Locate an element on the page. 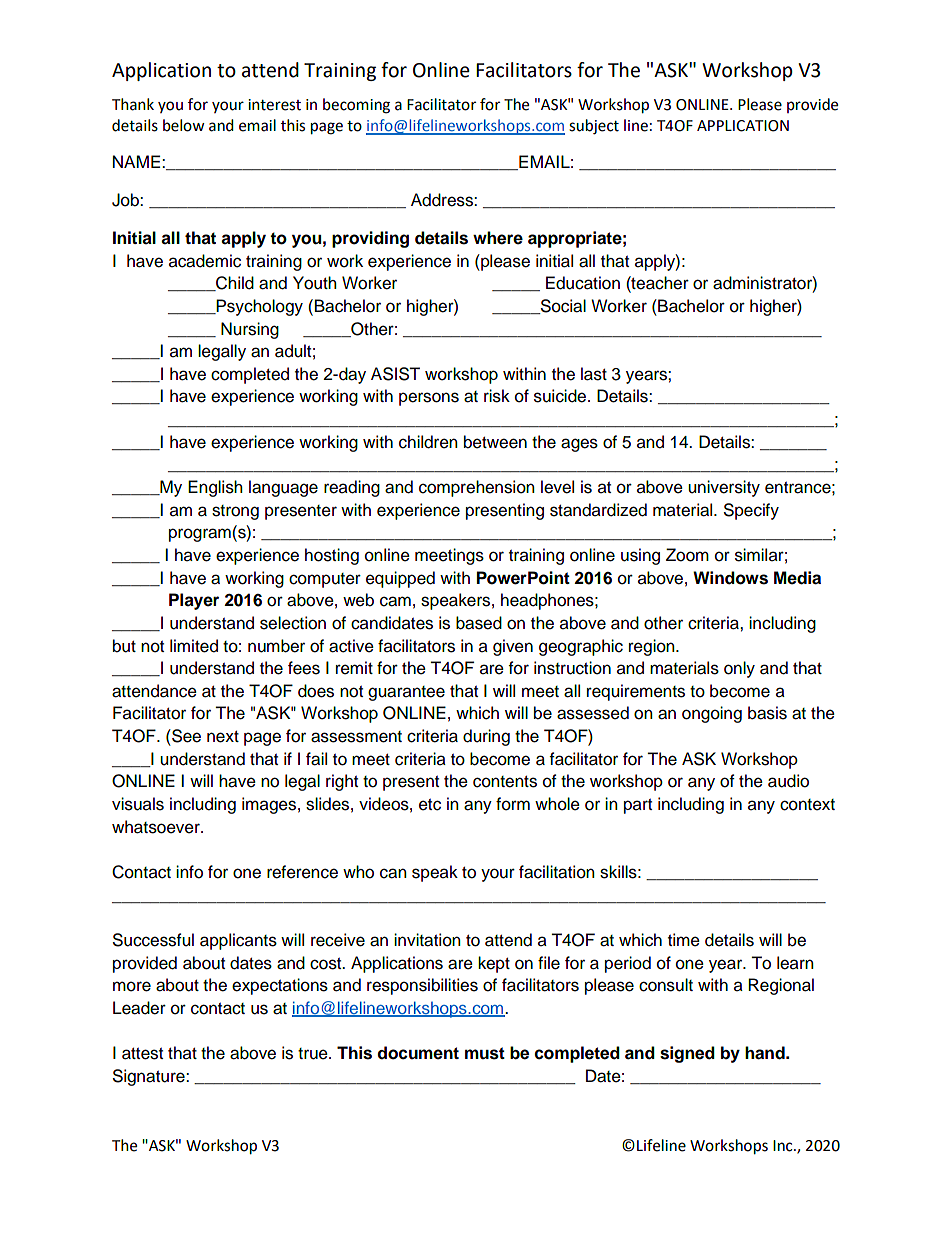 The width and height of the page is (952, 1233). signed is located at coordinates (687, 1054).
